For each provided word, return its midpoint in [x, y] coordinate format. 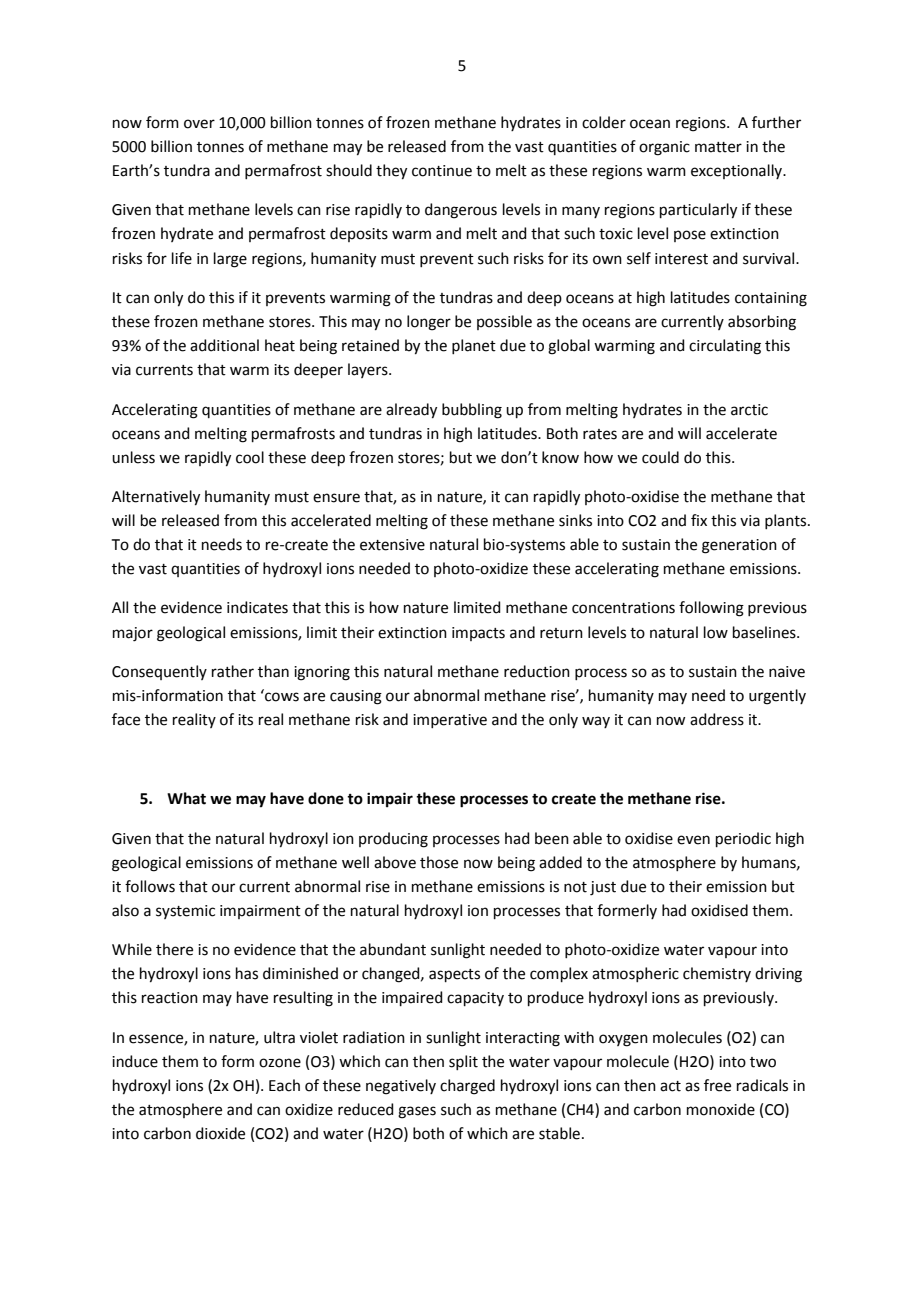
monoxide [721, 1109]
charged [467, 1087]
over [199, 124]
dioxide [220, 1133]
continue [442, 171]
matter [718, 147]
